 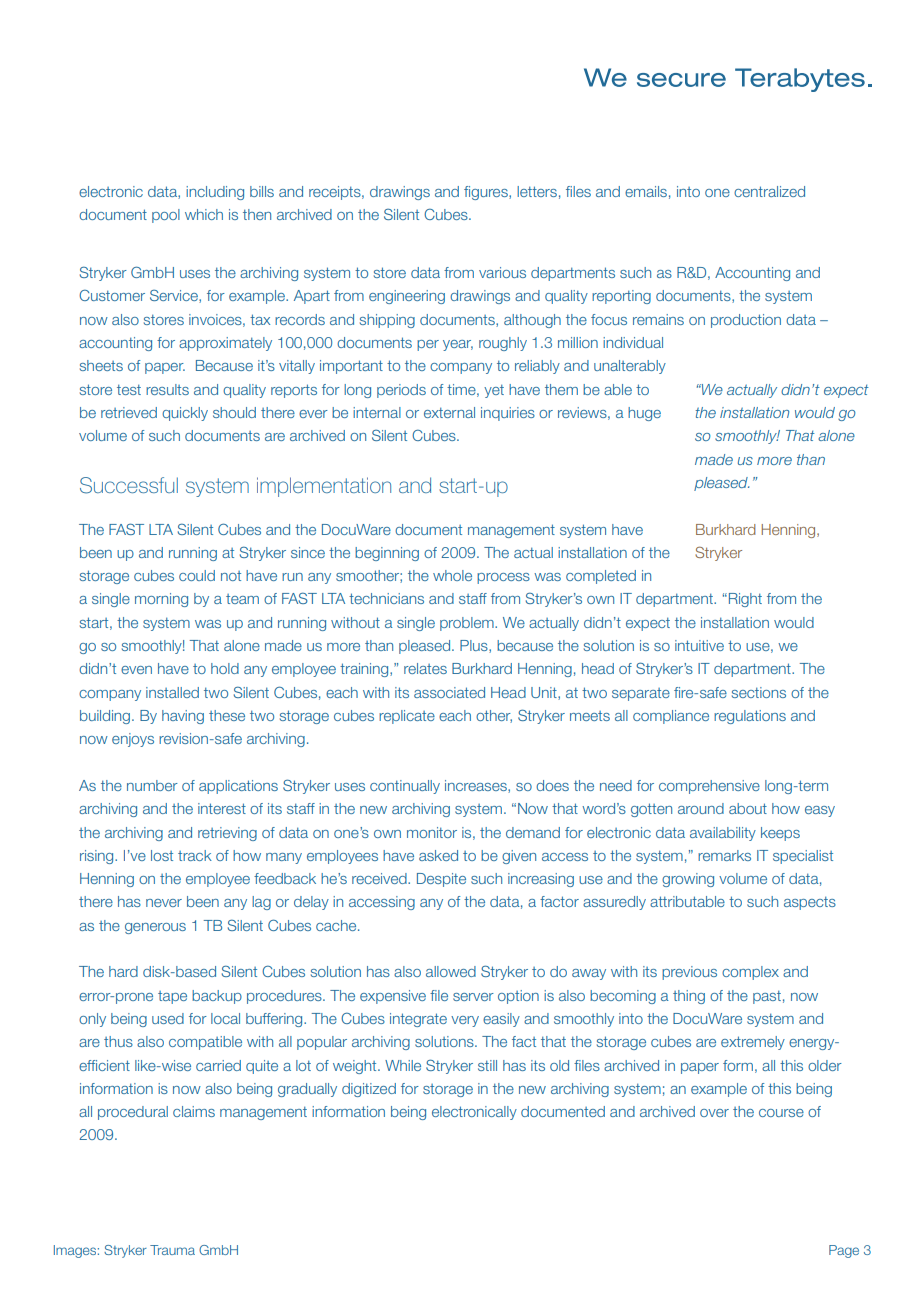 I want to click on associated, so click(x=449, y=692).
